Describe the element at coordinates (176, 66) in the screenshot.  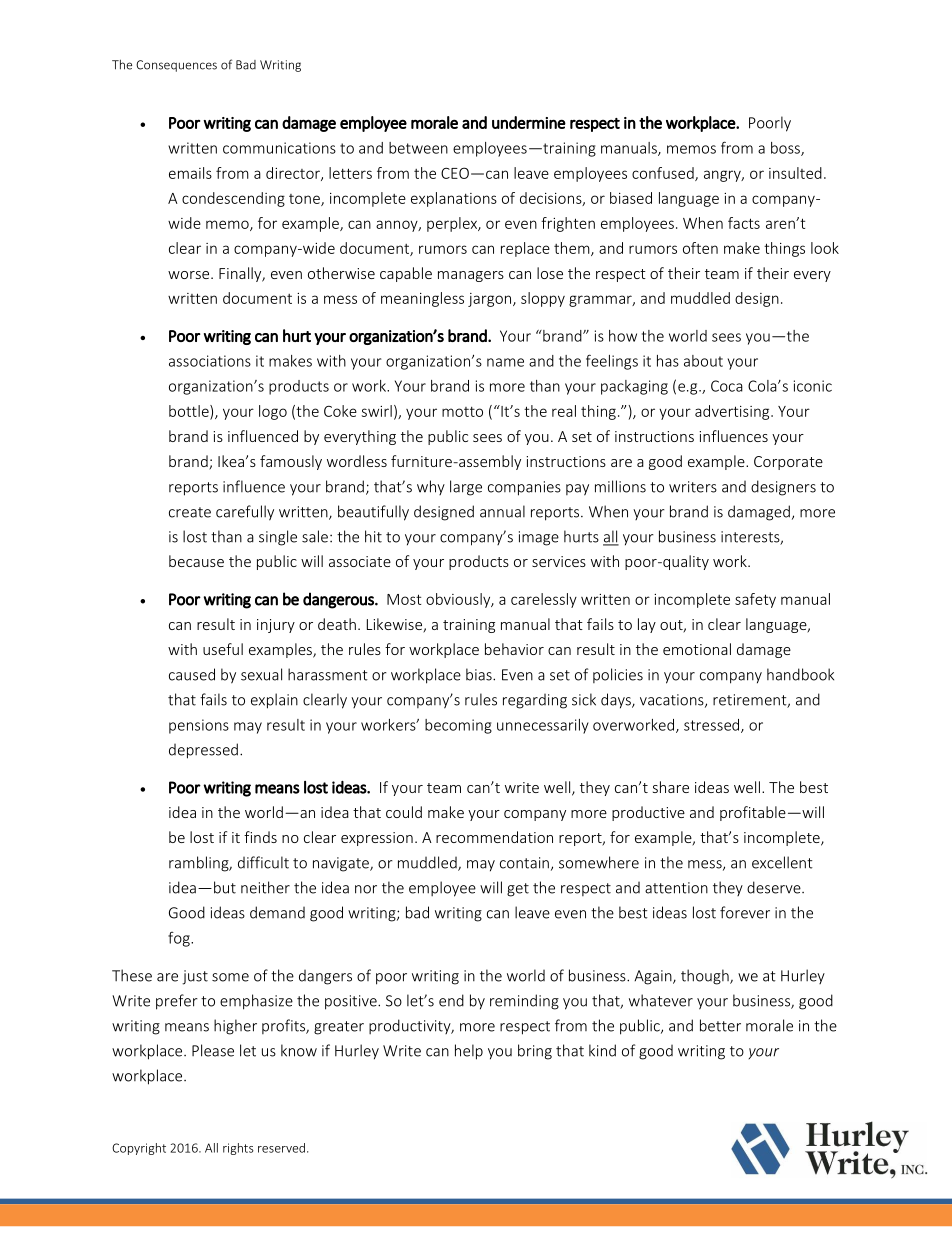
I see `Consequences` at that location.
